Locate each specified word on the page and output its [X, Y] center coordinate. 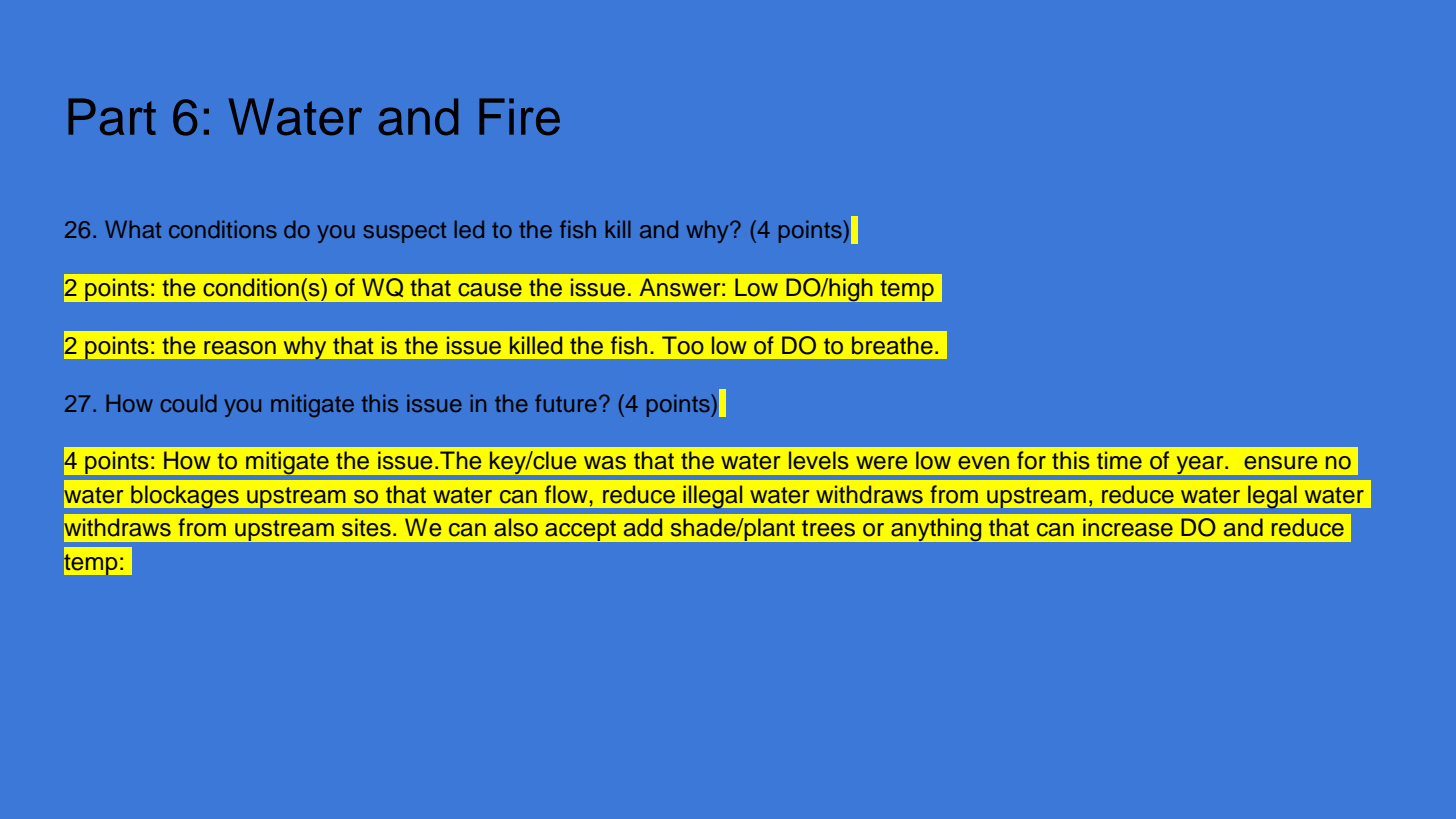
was [605, 463]
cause [490, 290]
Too [683, 345]
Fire [519, 117]
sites [366, 527]
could [188, 403]
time [1119, 460]
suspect [404, 232]
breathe [892, 345]
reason [240, 348]
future [566, 403]
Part [112, 117]
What [133, 229]
